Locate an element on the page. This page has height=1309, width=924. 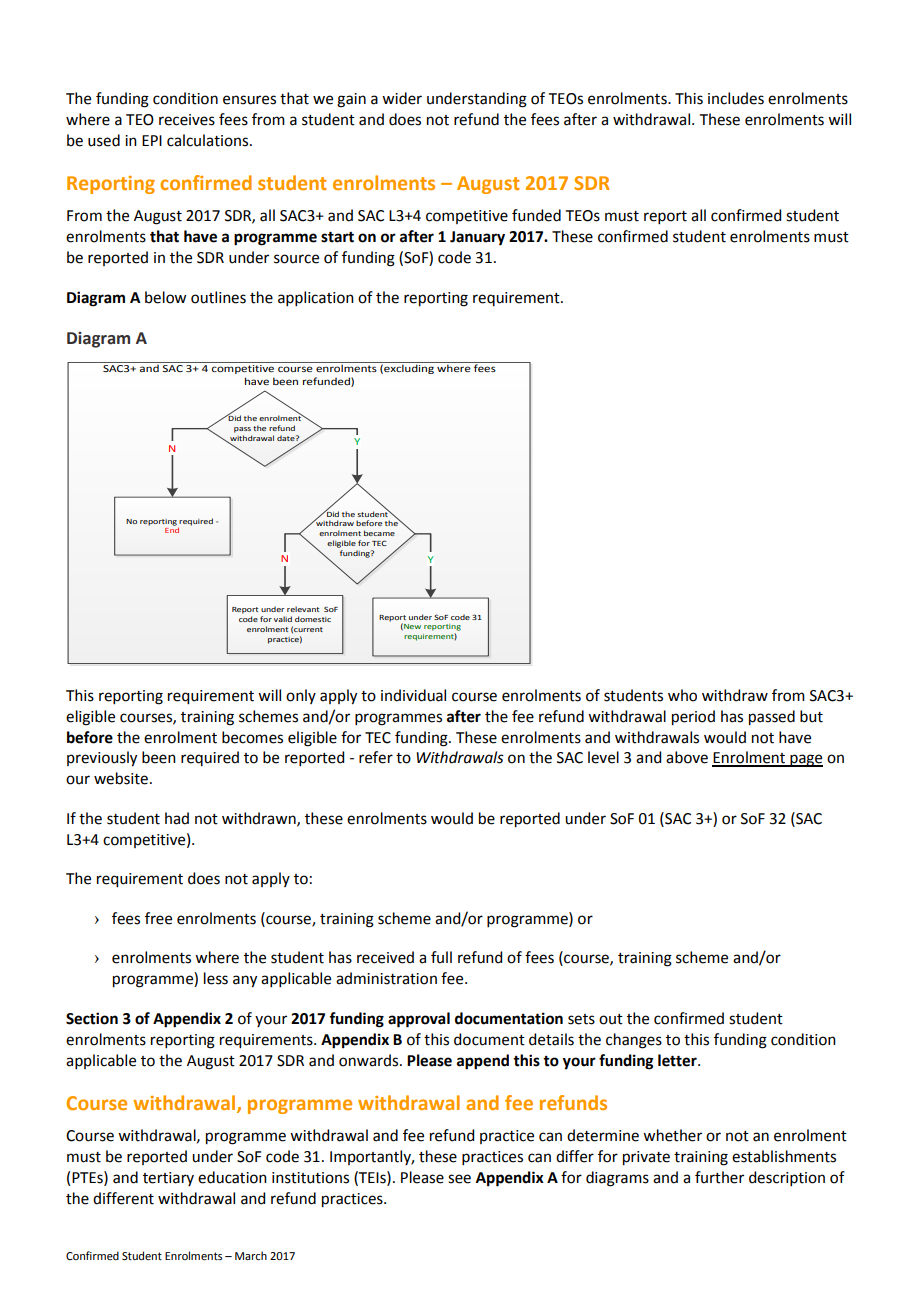
see is located at coordinates (459, 1179).
